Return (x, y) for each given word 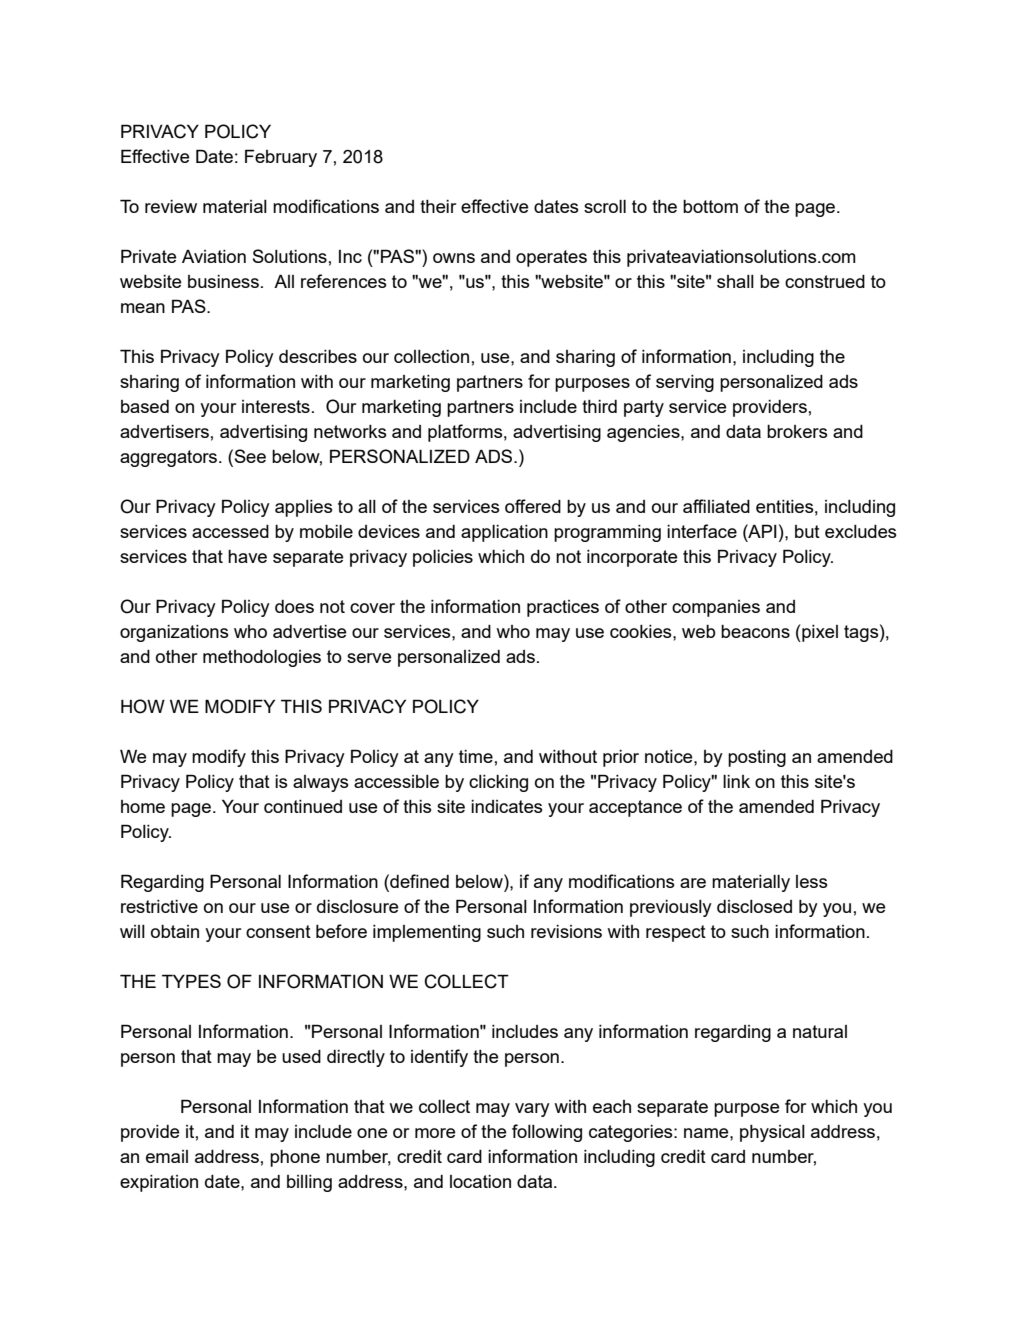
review (171, 206)
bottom (710, 206)
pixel (819, 633)
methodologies (262, 658)
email (167, 1156)
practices (563, 608)
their (438, 206)
